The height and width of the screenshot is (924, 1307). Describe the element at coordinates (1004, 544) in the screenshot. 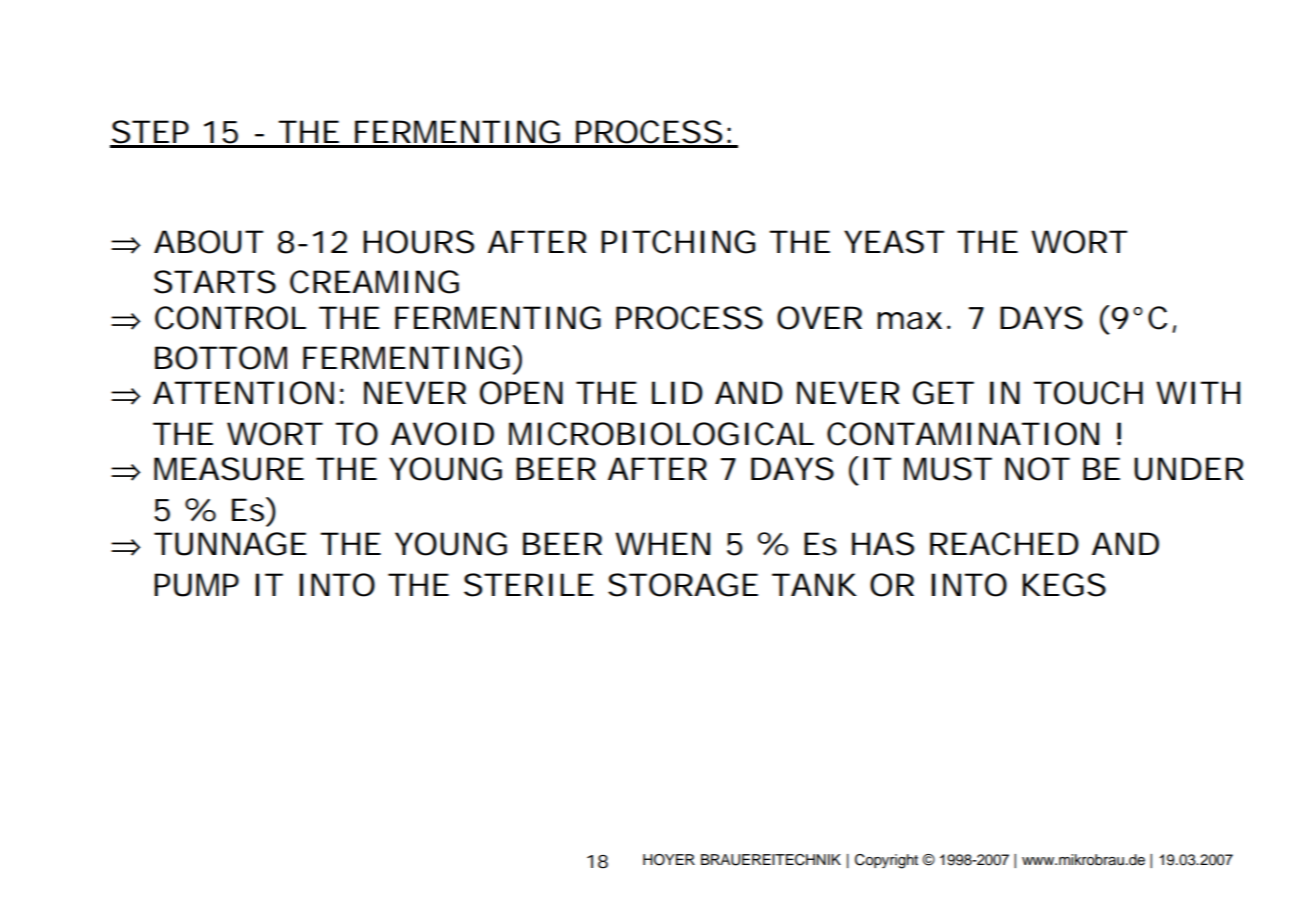

I see `REACHED` at that location.
